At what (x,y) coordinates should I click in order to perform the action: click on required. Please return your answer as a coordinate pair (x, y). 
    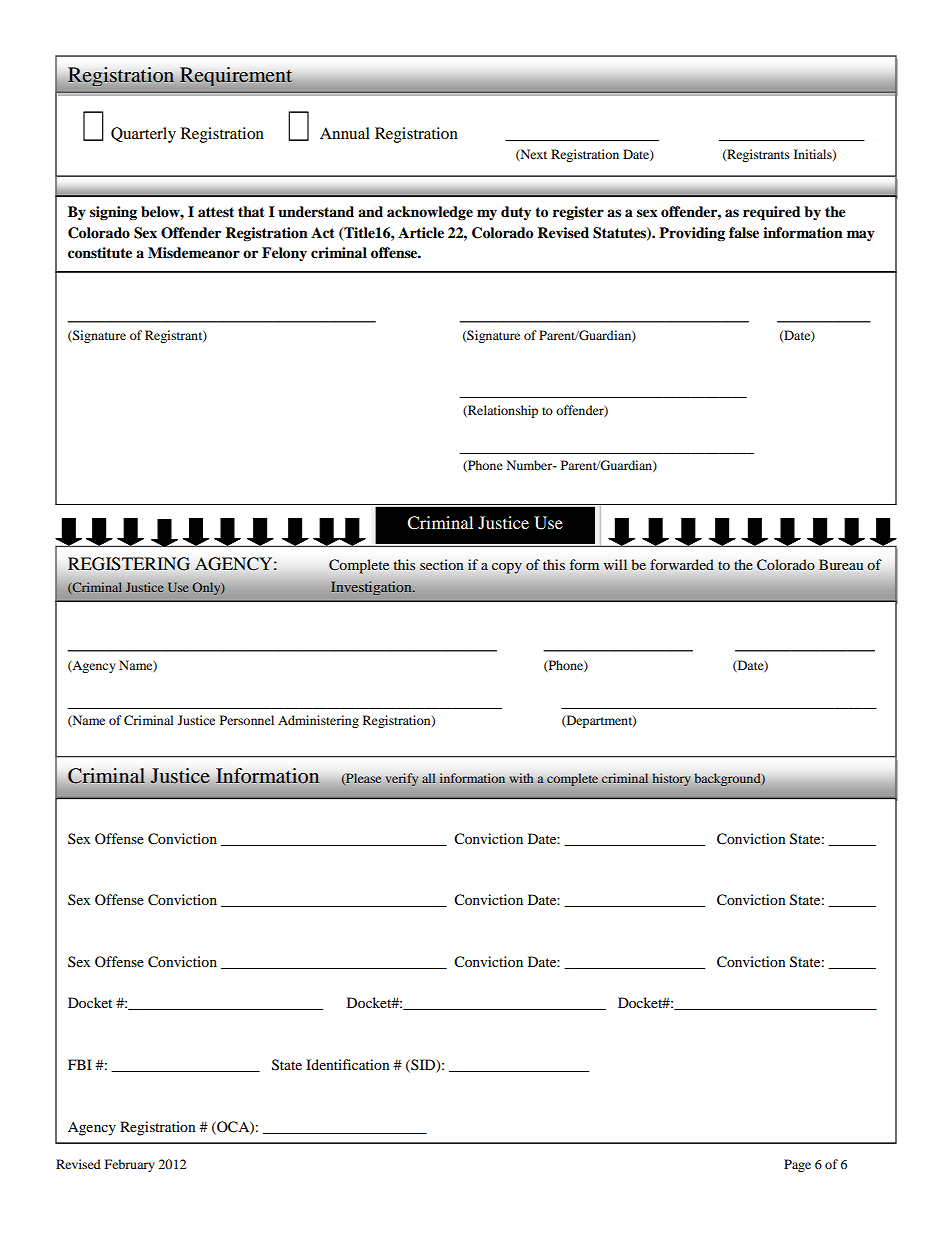
    Looking at the image, I should click on (772, 213).
